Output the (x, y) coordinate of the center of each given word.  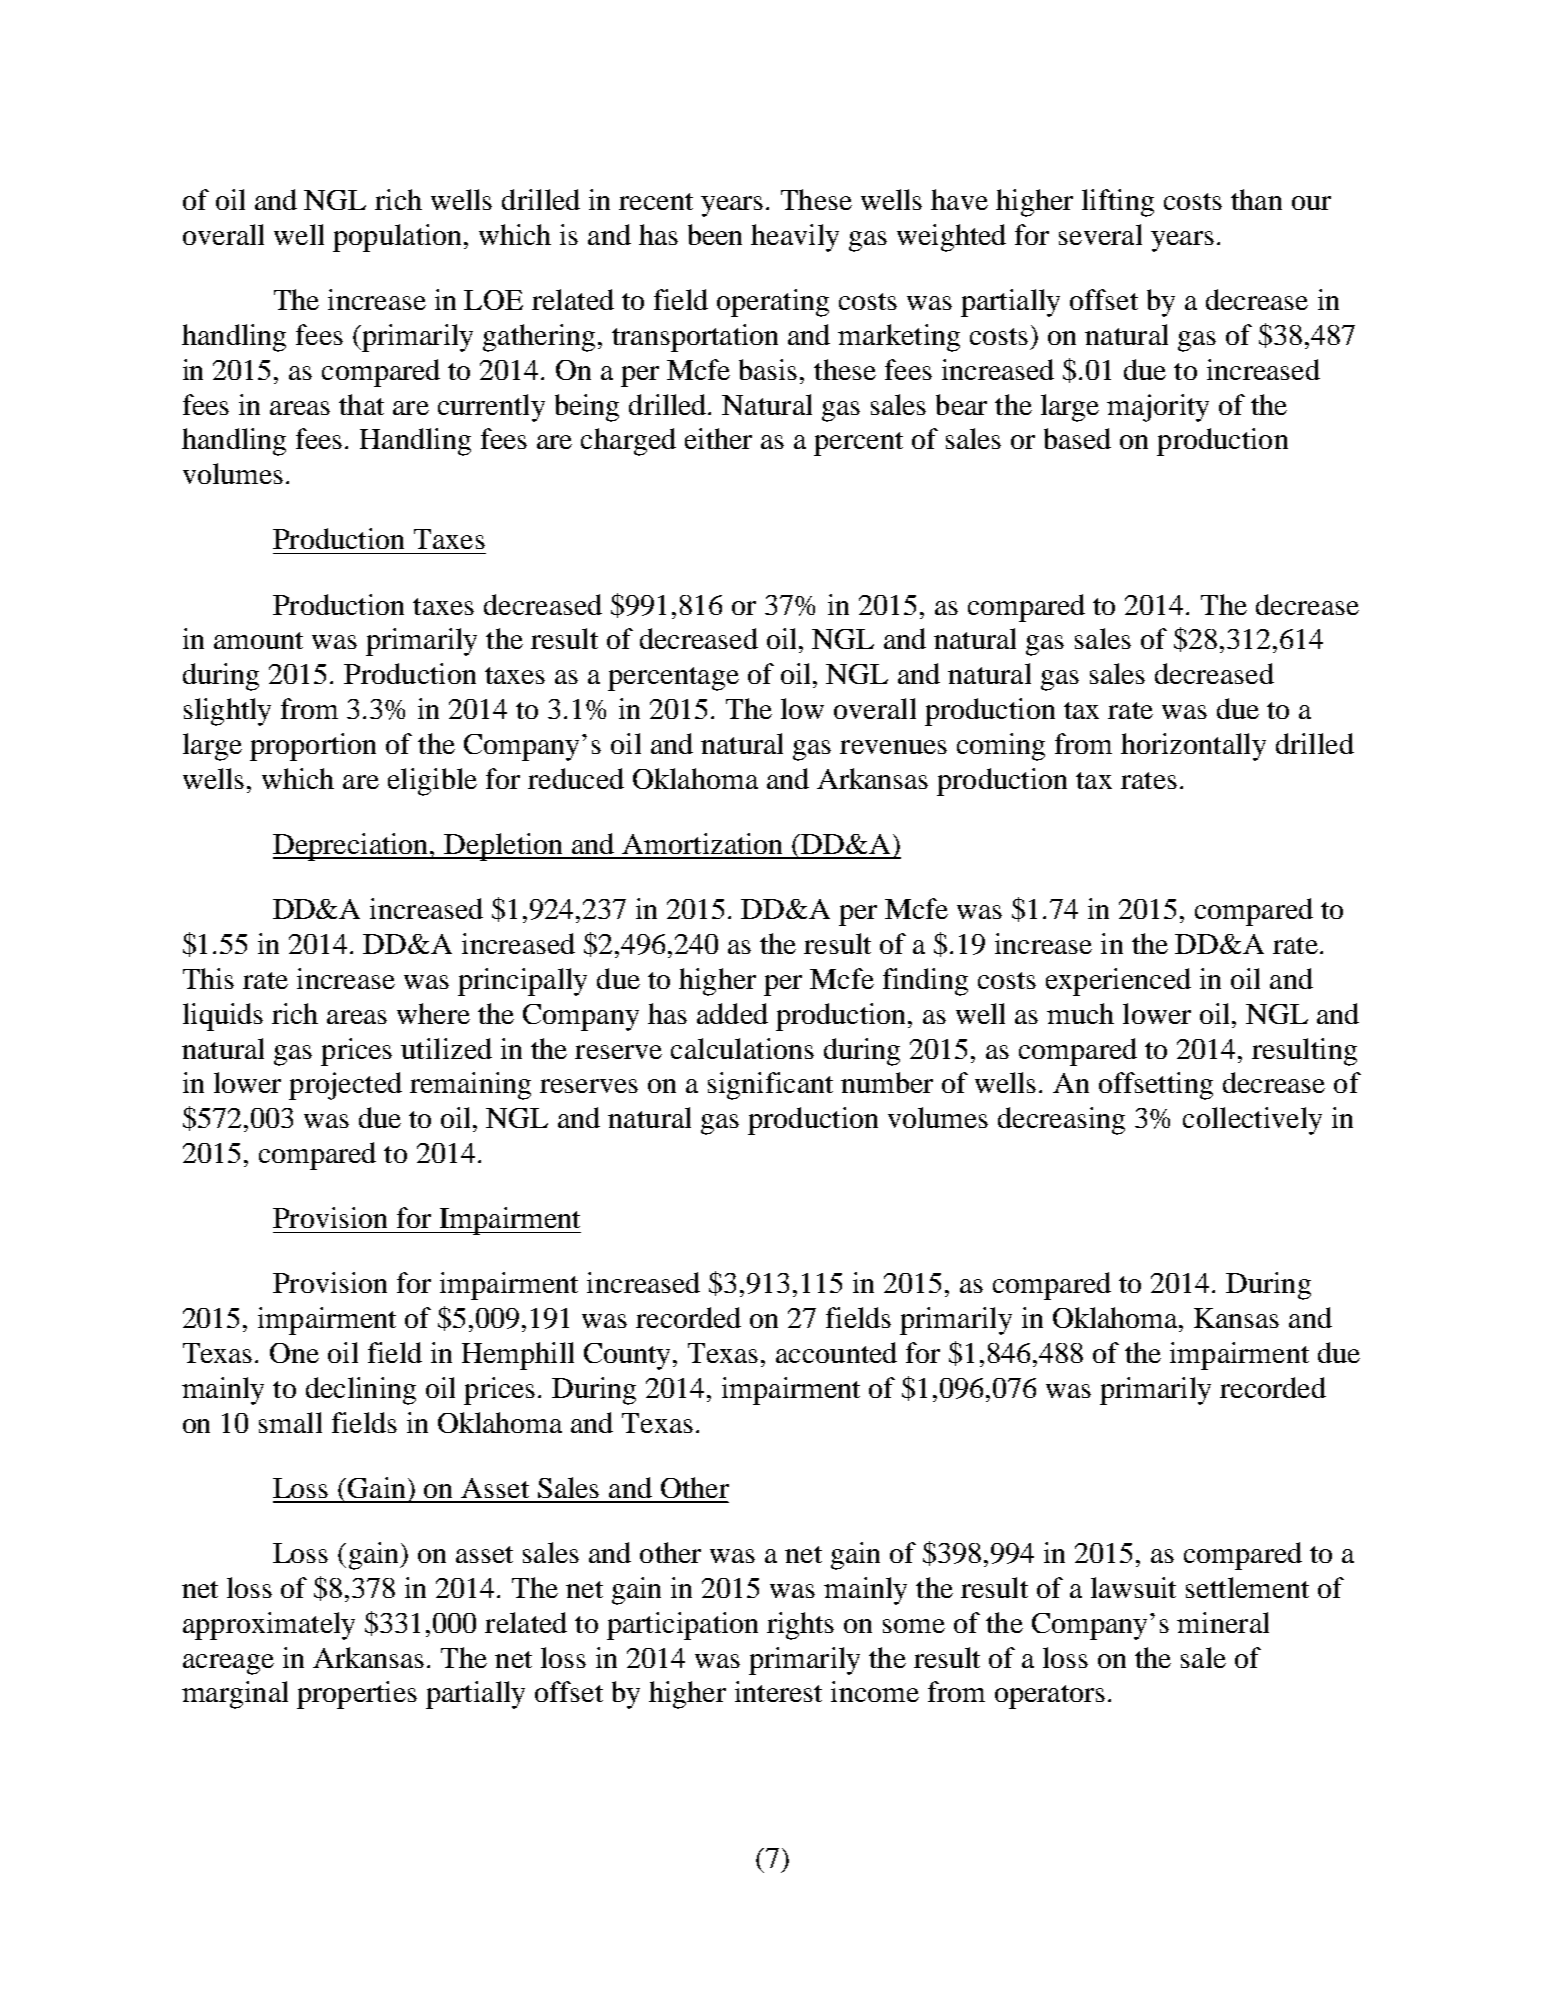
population (399, 238)
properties (357, 1695)
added (732, 1013)
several (1100, 234)
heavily (795, 238)
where (433, 1013)
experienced (1118, 982)
